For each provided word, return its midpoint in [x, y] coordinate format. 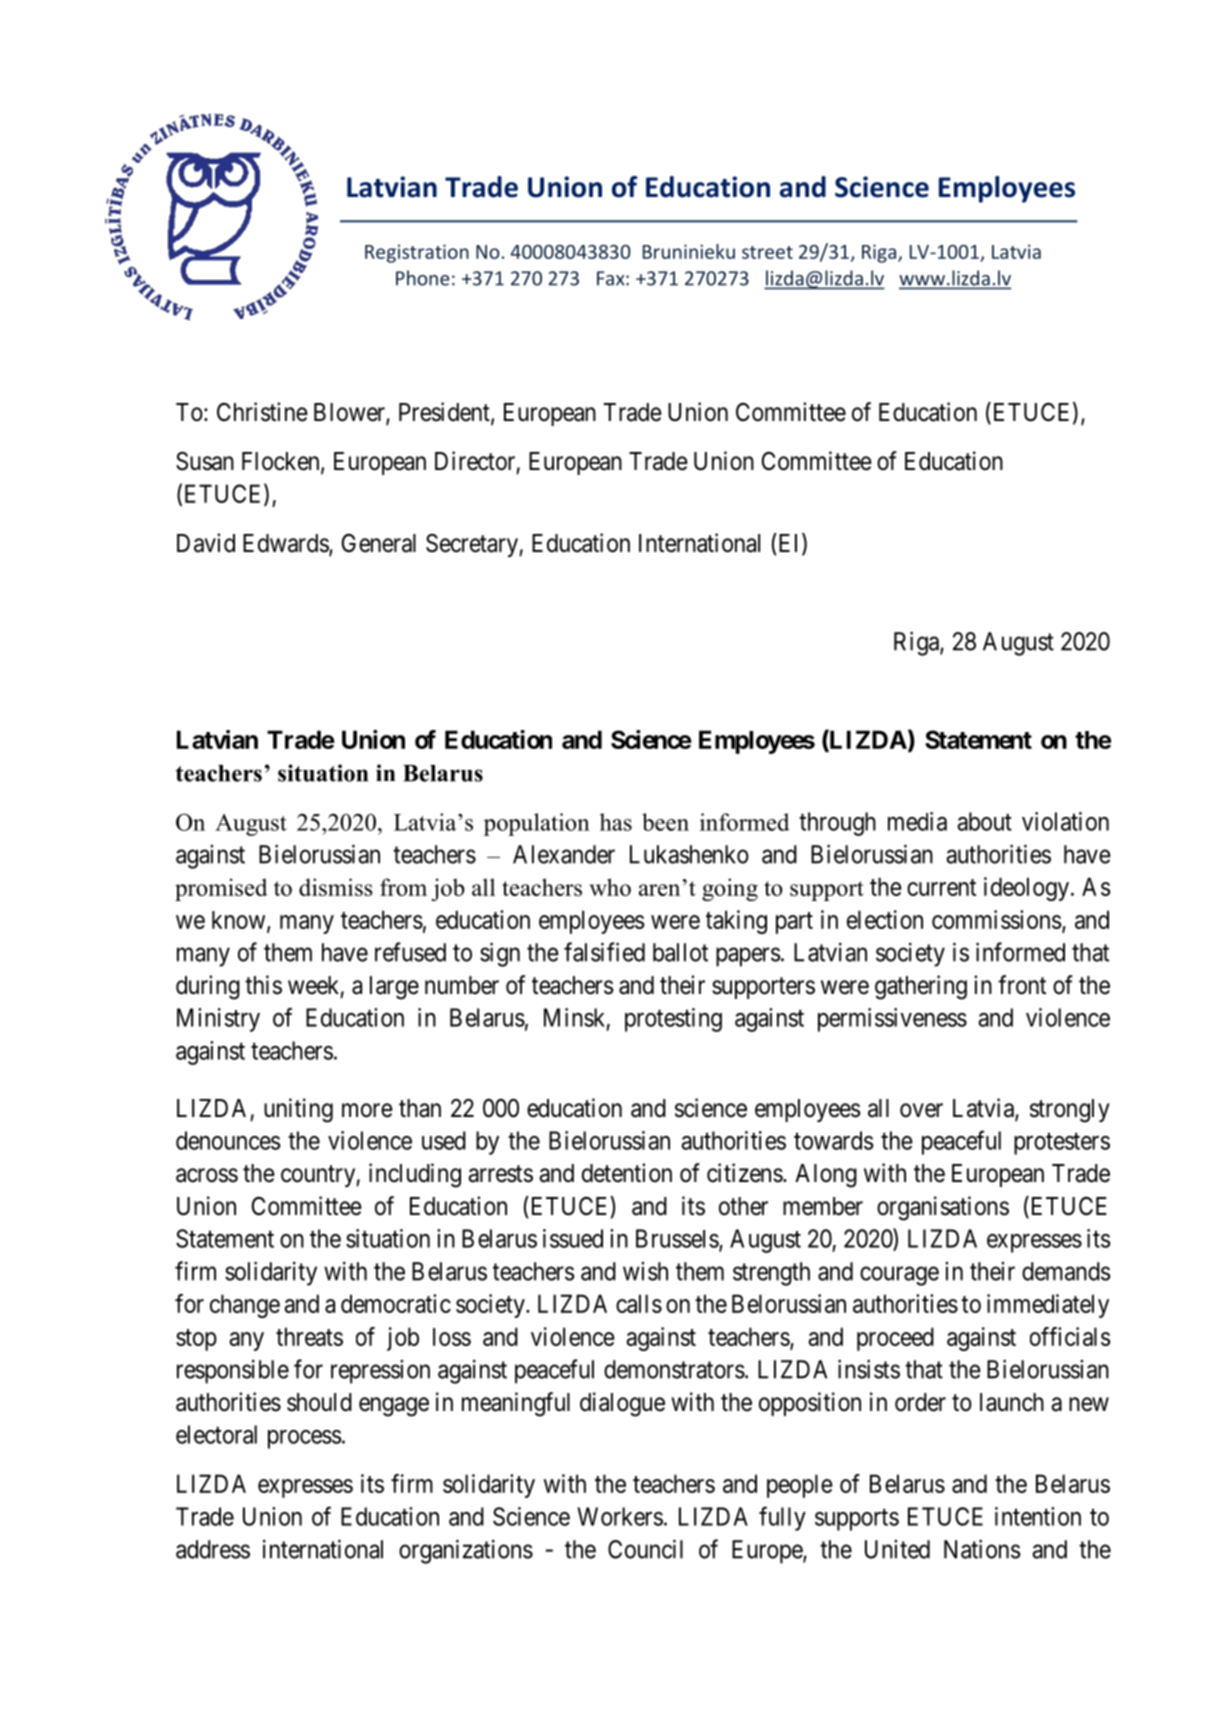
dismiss [336, 887]
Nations [982, 1549]
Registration [417, 253]
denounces [228, 1140]
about [984, 821]
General [379, 543]
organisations [943, 1208]
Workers [620, 1516]
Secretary [473, 545]
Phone [423, 278]
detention [627, 1173]
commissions [996, 919]
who [610, 887]
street [767, 252]
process [305, 1439]
